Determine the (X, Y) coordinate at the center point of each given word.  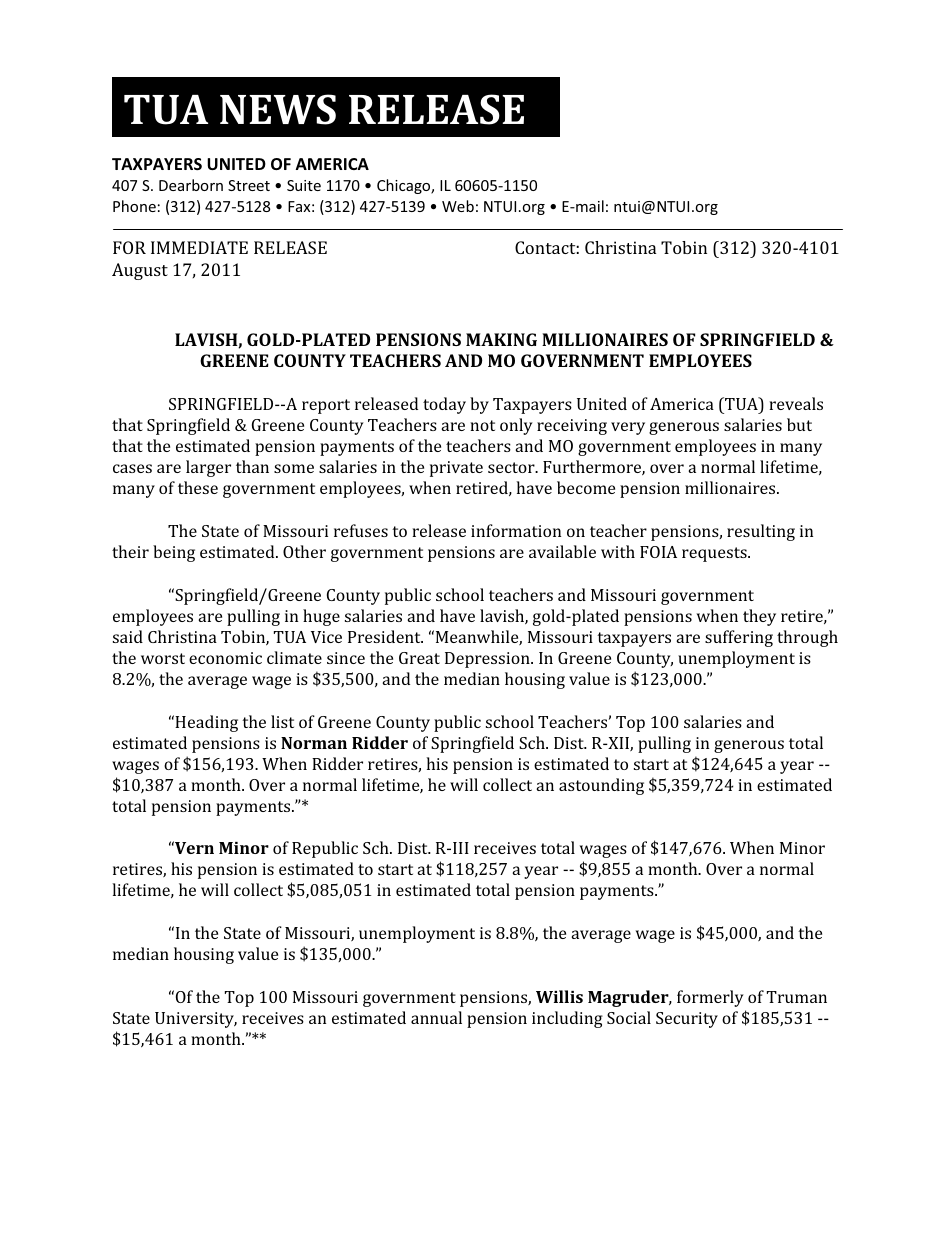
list (282, 721)
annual (436, 1017)
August (140, 271)
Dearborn (191, 185)
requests (715, 554)
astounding (601, 786)
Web (458, 206)
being (174, 553)
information (516, 530)
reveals (796, 403)
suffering (739, 638)
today (444, 405)
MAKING (501, 339)
